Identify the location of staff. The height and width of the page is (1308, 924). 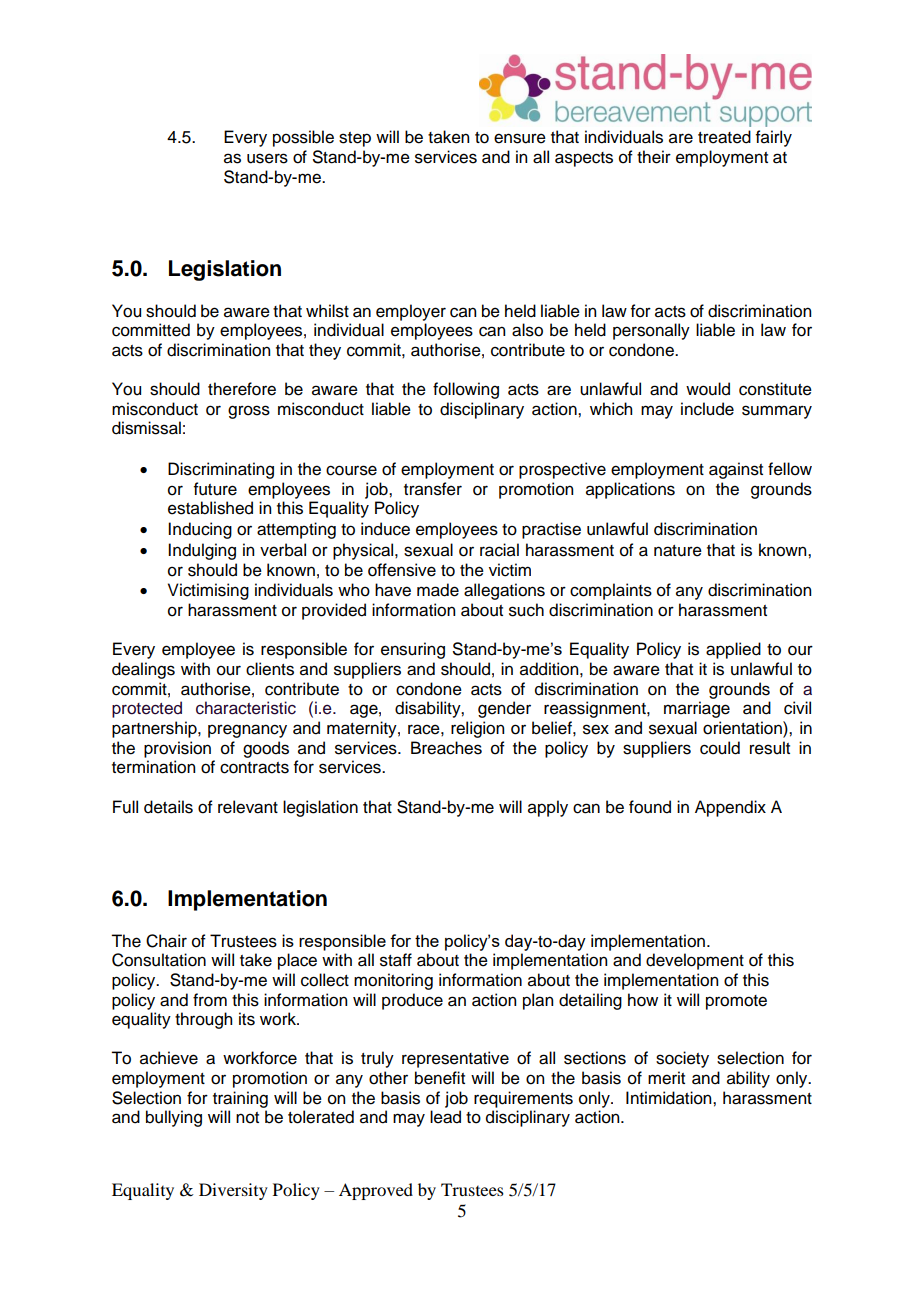
(396, 960).
